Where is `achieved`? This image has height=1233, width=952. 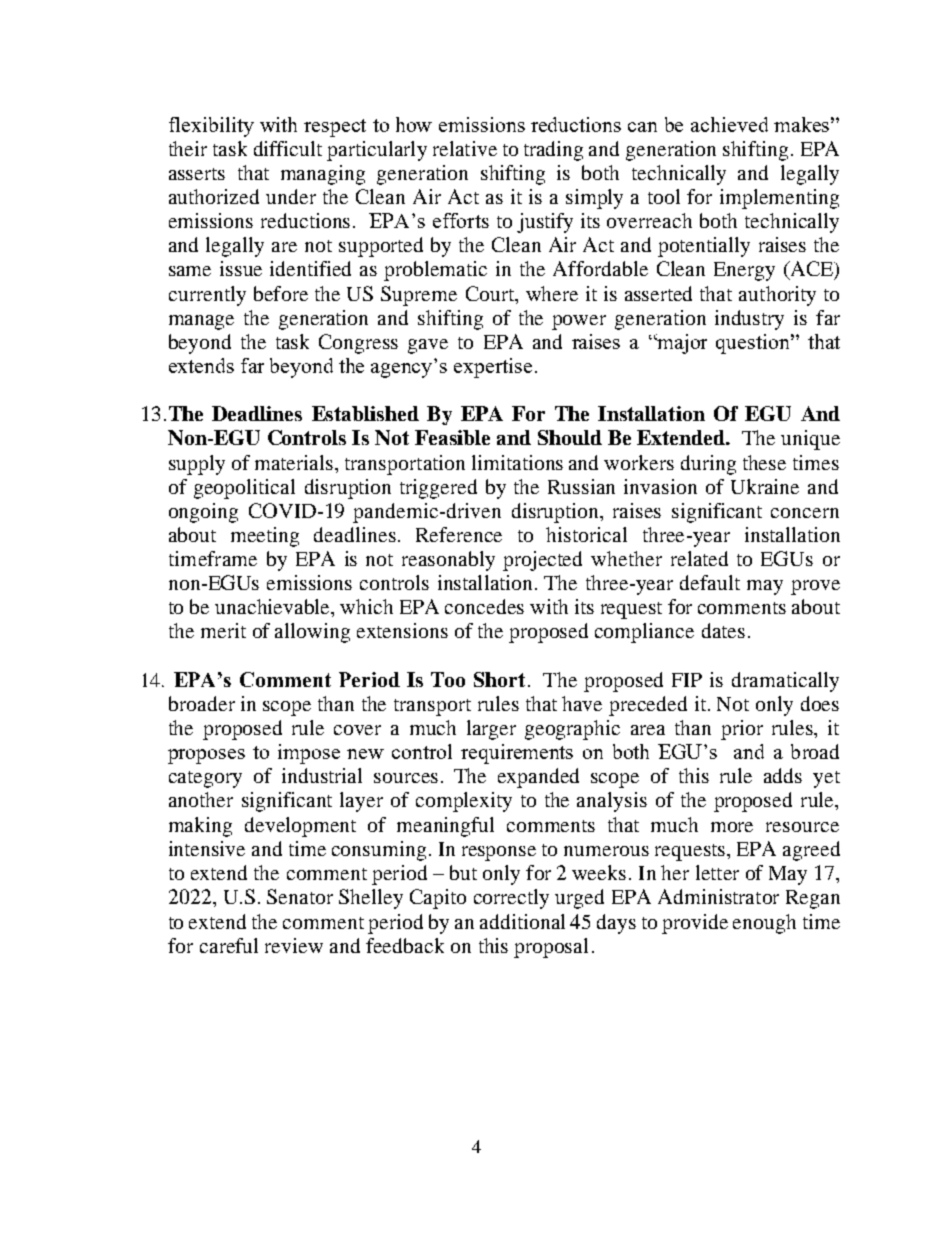
achieved is located at coordinates (729, 124).
